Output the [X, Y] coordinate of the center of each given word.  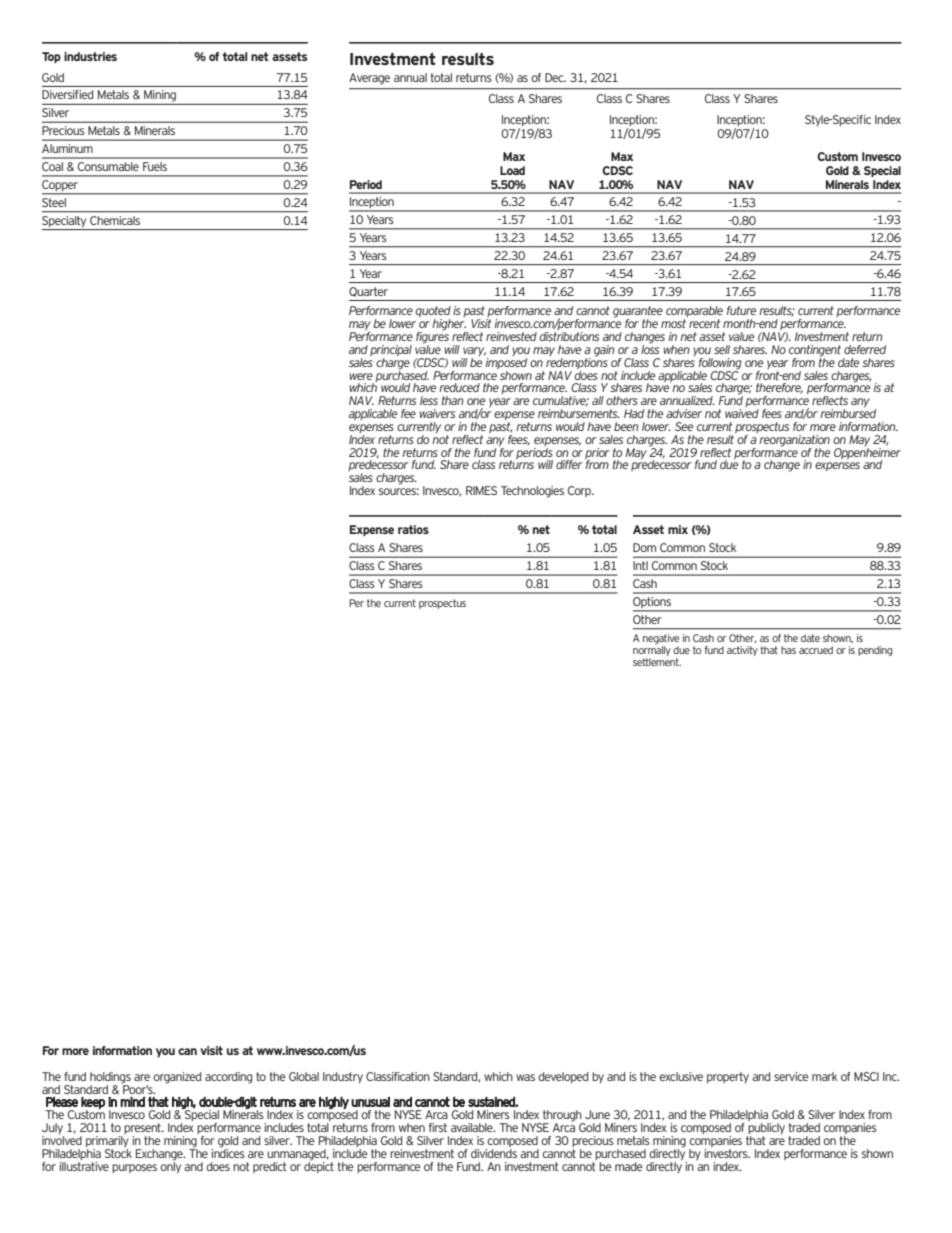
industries [90, 56]
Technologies [532, 492]
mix [678, 529]
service [791, 1076]
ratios [413, 529]
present [143, 1130]
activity [742, 651]
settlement [657, 660]
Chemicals [115, 220]
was [525, 1077]
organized [177, 1078]
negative [661, 640]
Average [369, 79]
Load [512, 170]
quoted [433, 313]
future [741, 310]
